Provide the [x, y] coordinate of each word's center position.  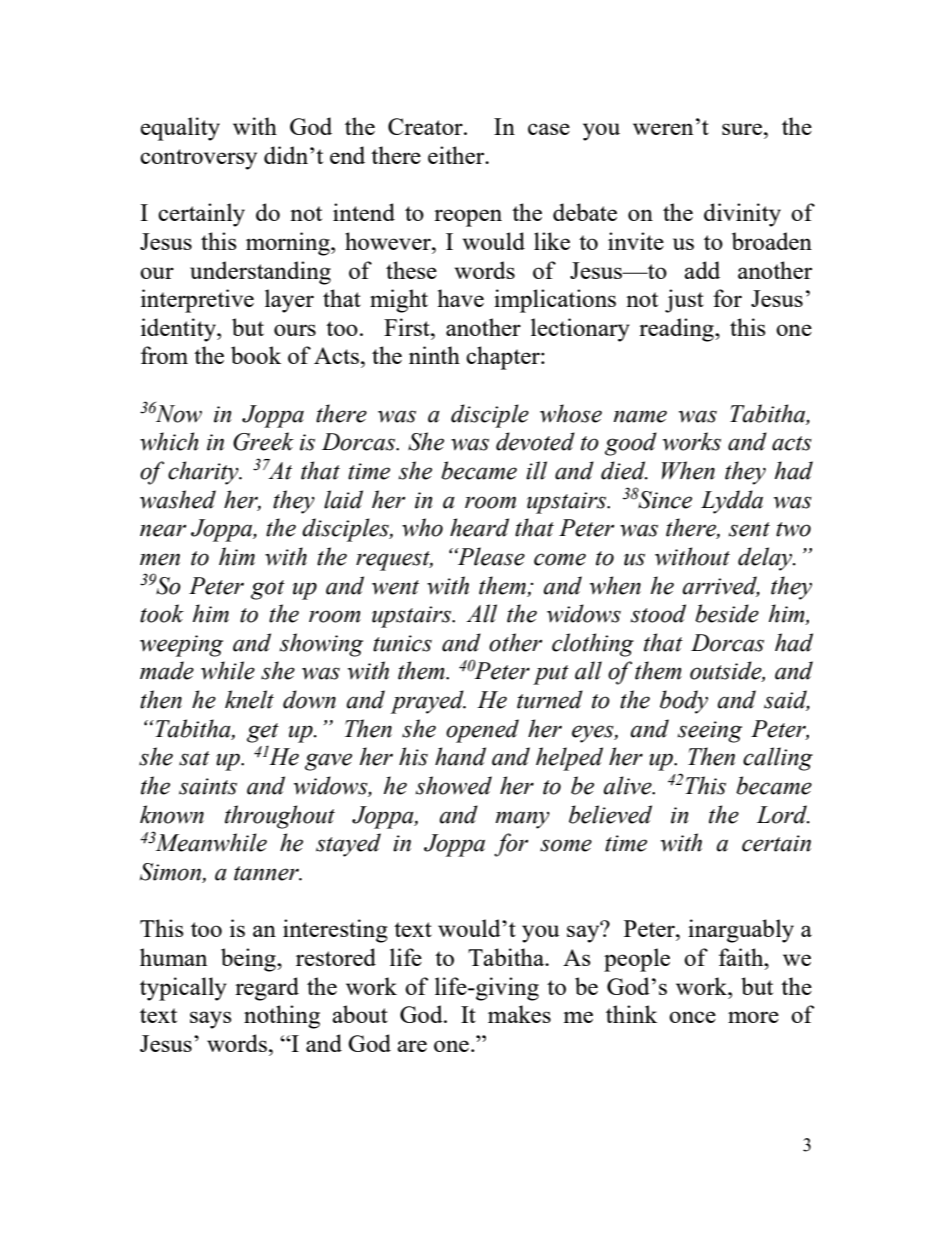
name [640, 416]
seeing [710, 732]
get [263, 733]
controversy [198, 159]
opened [482, 731]
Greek [263, 441]
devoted [535, 441]
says [211, 1020]
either [457, 155]
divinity [742, 215]
